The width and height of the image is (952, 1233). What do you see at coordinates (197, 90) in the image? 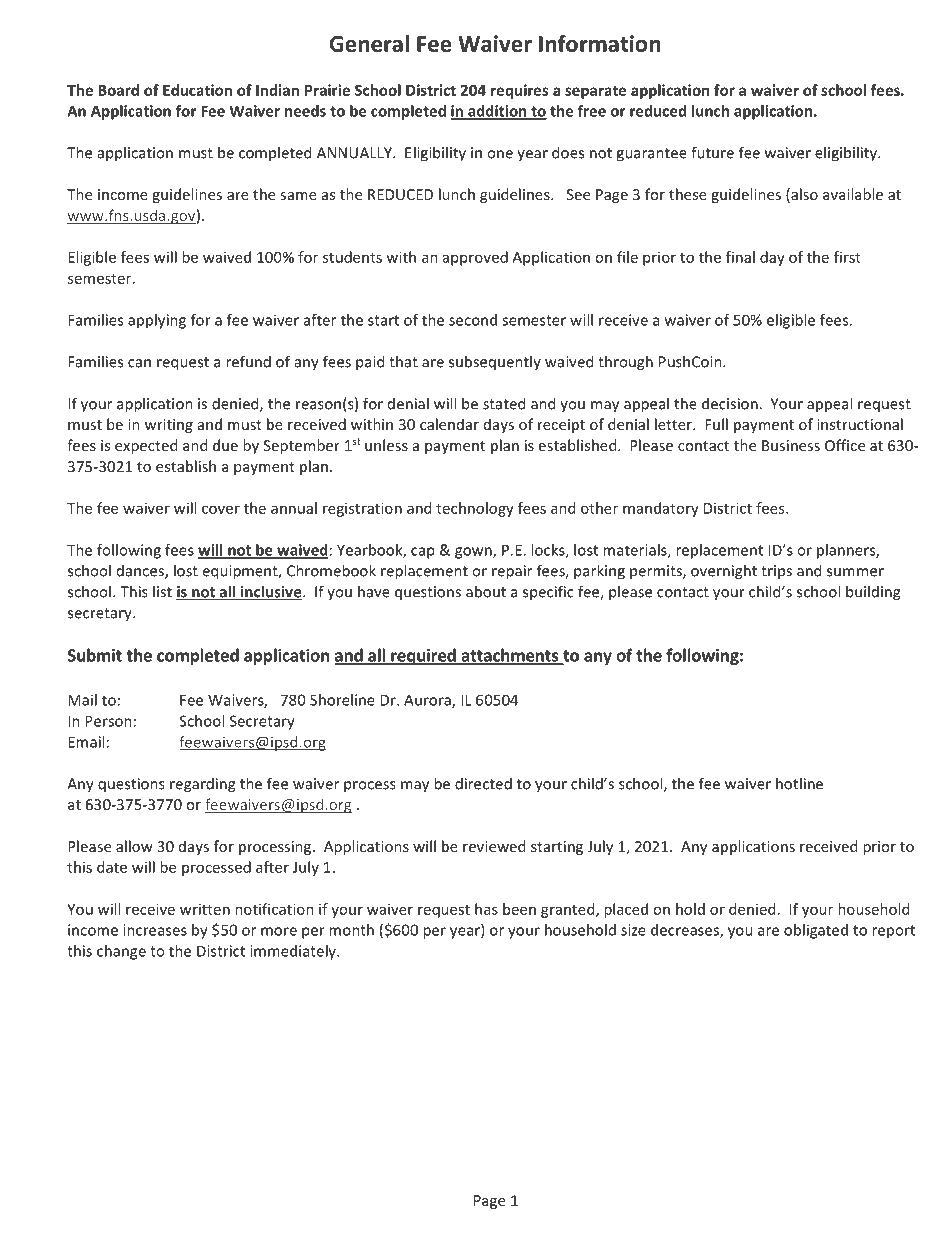
I see `Education` at bounding box center [197, 90].
